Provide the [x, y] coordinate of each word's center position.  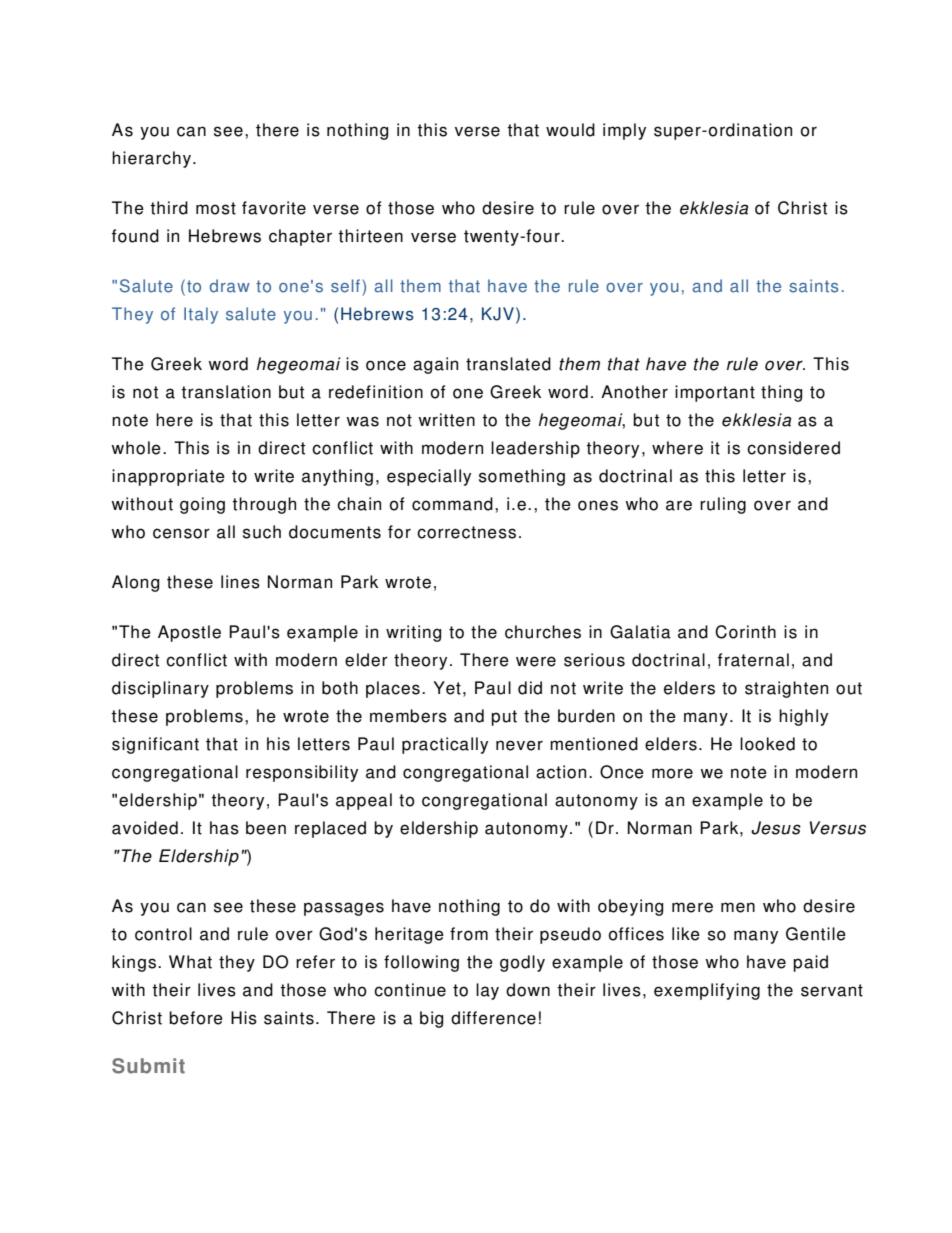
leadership [535, 449]
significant [155, 745]
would [570, 130]
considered [793, 448]
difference [493, 1018]
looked [767, 744]
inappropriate [168, 477]
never [519, 745]
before [196, 1018]
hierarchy [153, 159]
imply [624, 131]
